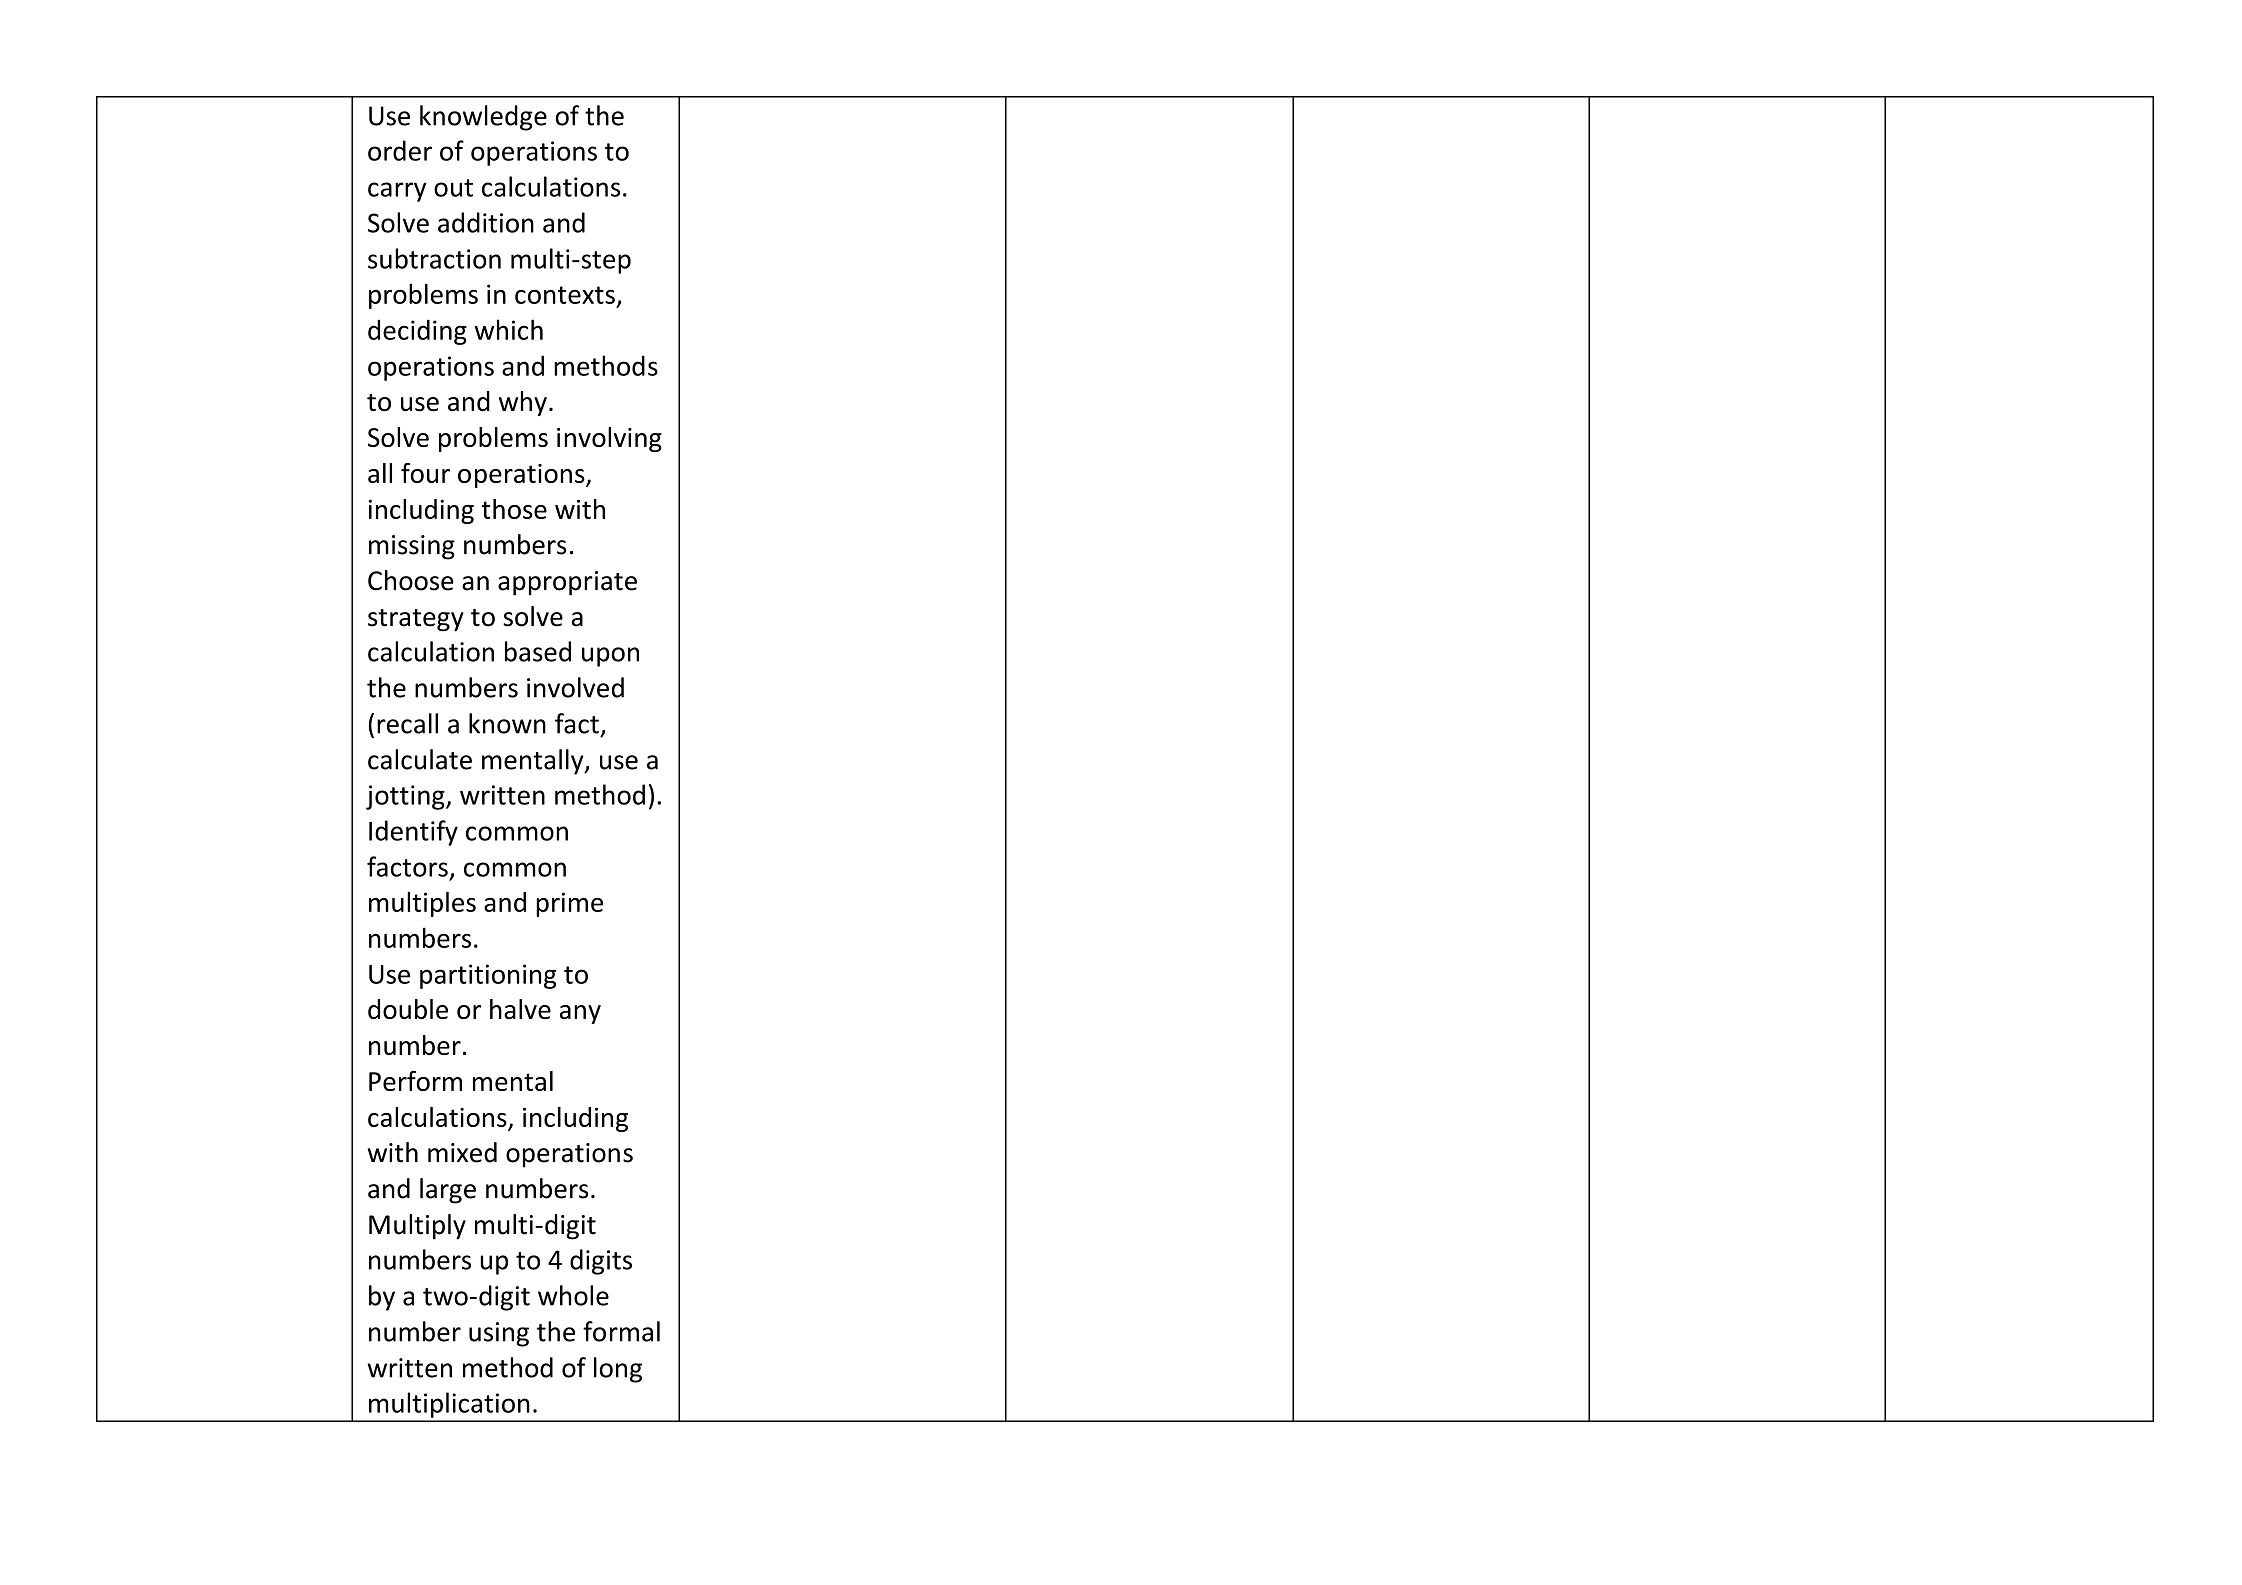 The width and height of the page is (2242, 1585). What do you see at coordinates (483, 118) in the page?
I see `knowledge` at bounding box center [483, 118].
